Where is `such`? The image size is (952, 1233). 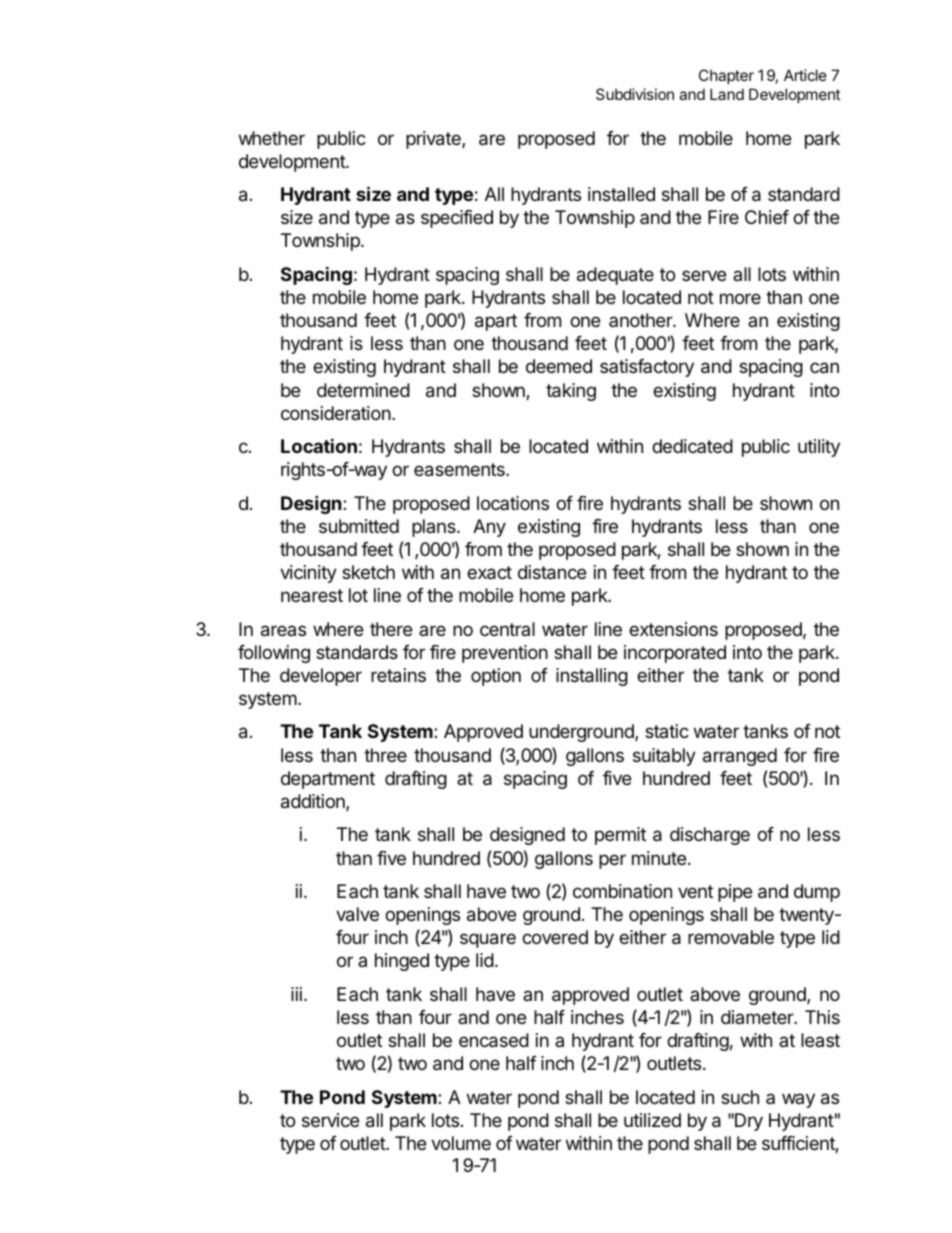
such is located at coordinates (740, 1097).
